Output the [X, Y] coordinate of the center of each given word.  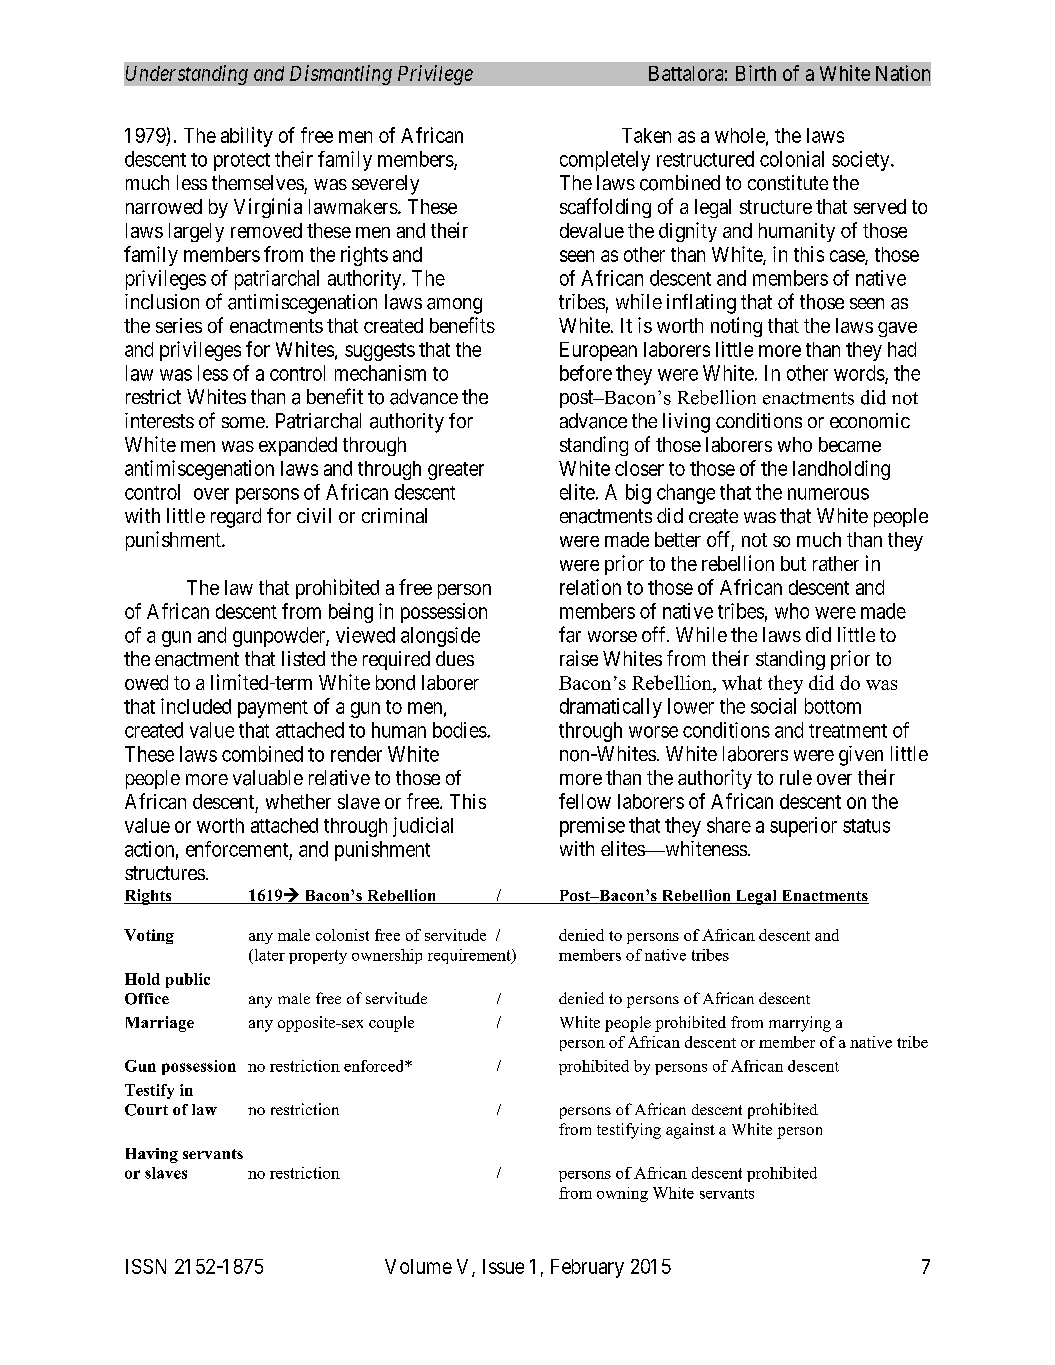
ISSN [146, 1266]
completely [605, 161]
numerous [828, 494]
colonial [792, 159]
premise [592, 827]
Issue [503, 1266]
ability [247, 137]
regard [236, 518]
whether [298, 801]
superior [803, 827]
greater [456, 471]
